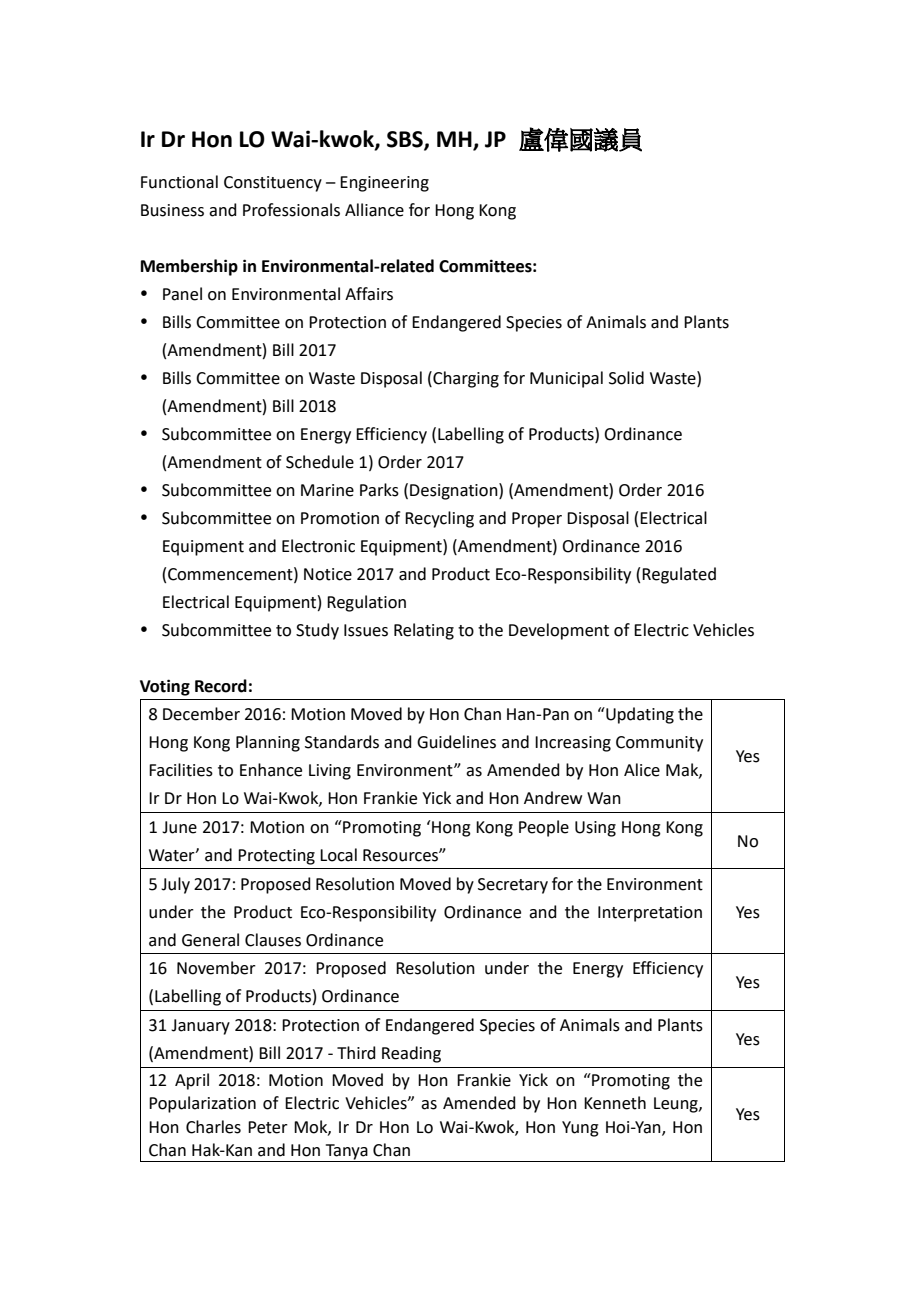 This screenshot has height=1308, width=924. What do you see at coordinates (213, 1127) in the screenshot?
I see `Charles` at bounding box center [213, 1127].
